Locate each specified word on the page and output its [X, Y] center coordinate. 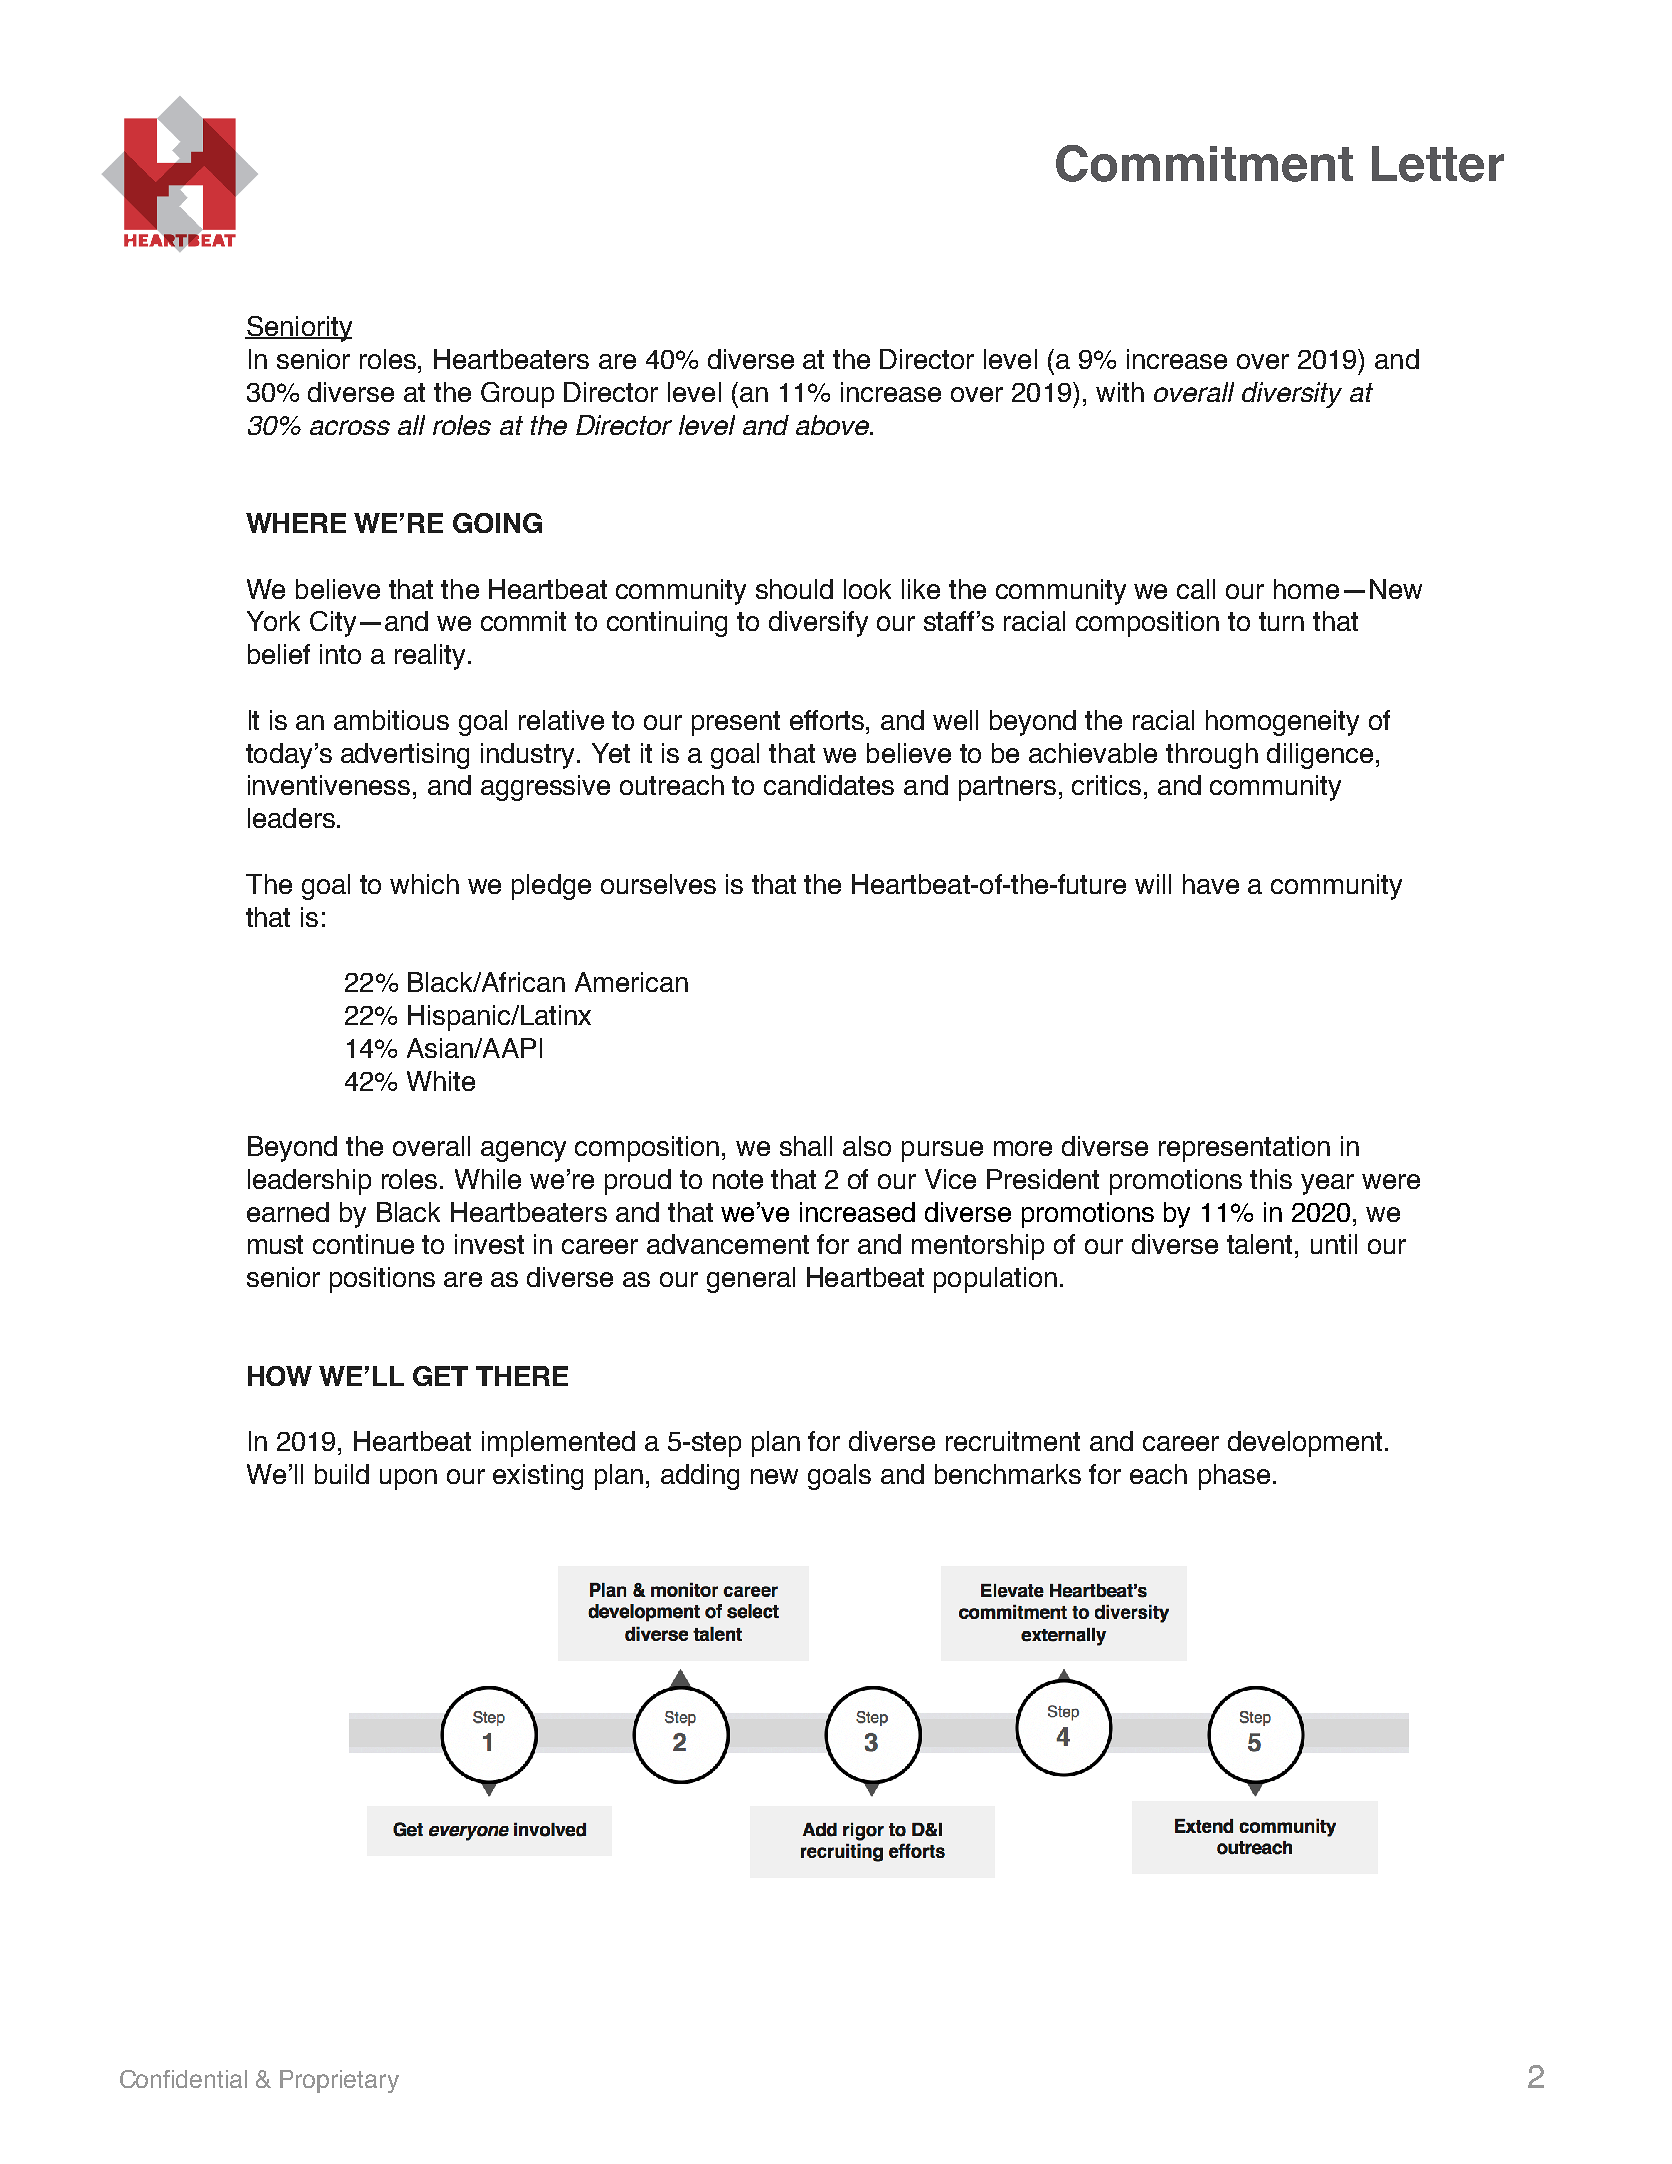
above [834, 425]
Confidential [183, 2079]
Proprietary [339, 2081]
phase [1234, 1477]
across [350, 427]
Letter [1438, 164]
